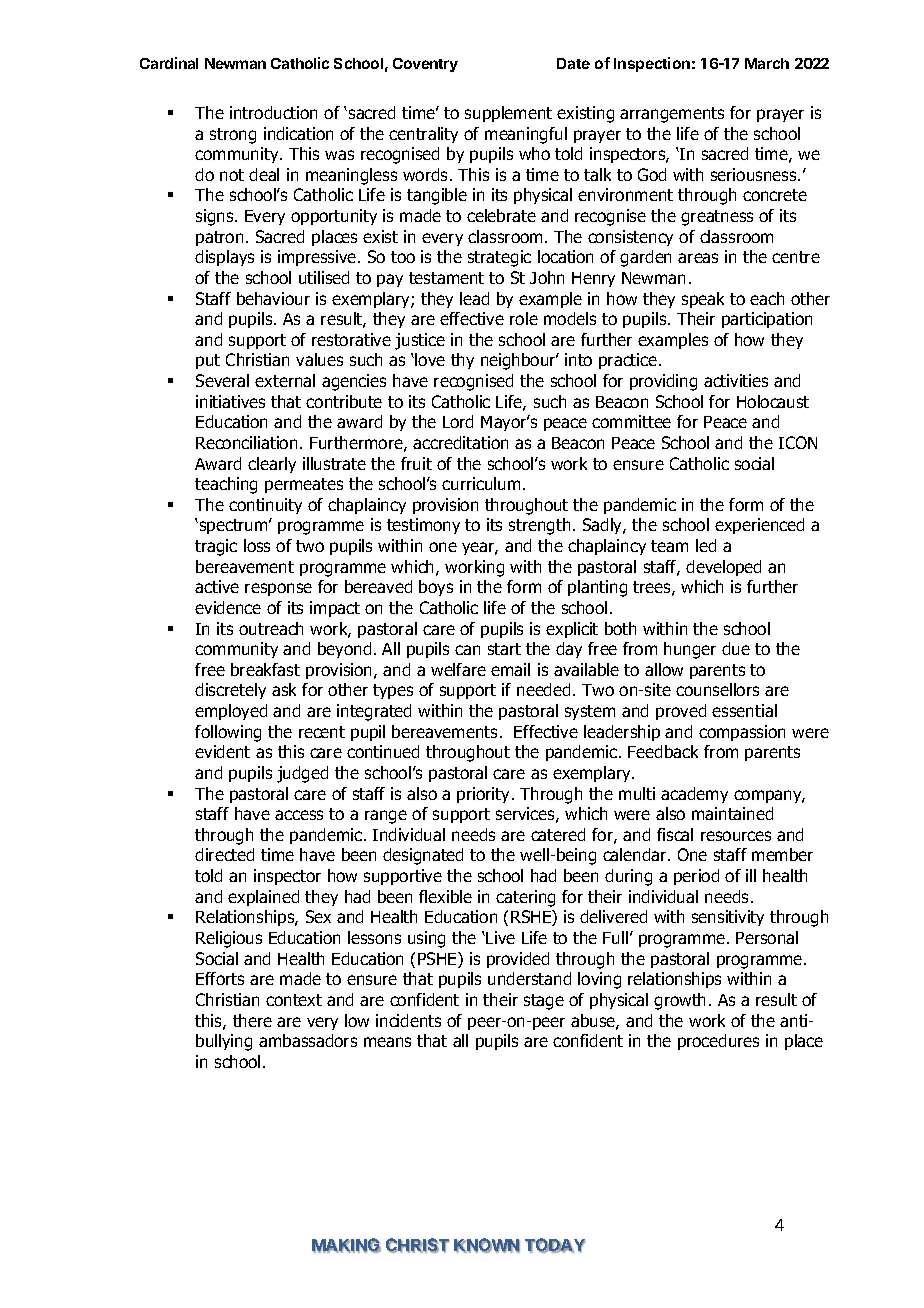 This document has width=924, height=1308. What do you see at coordinates (467, 650) in the document?
I see `can` at bounding box center [467, 650].
